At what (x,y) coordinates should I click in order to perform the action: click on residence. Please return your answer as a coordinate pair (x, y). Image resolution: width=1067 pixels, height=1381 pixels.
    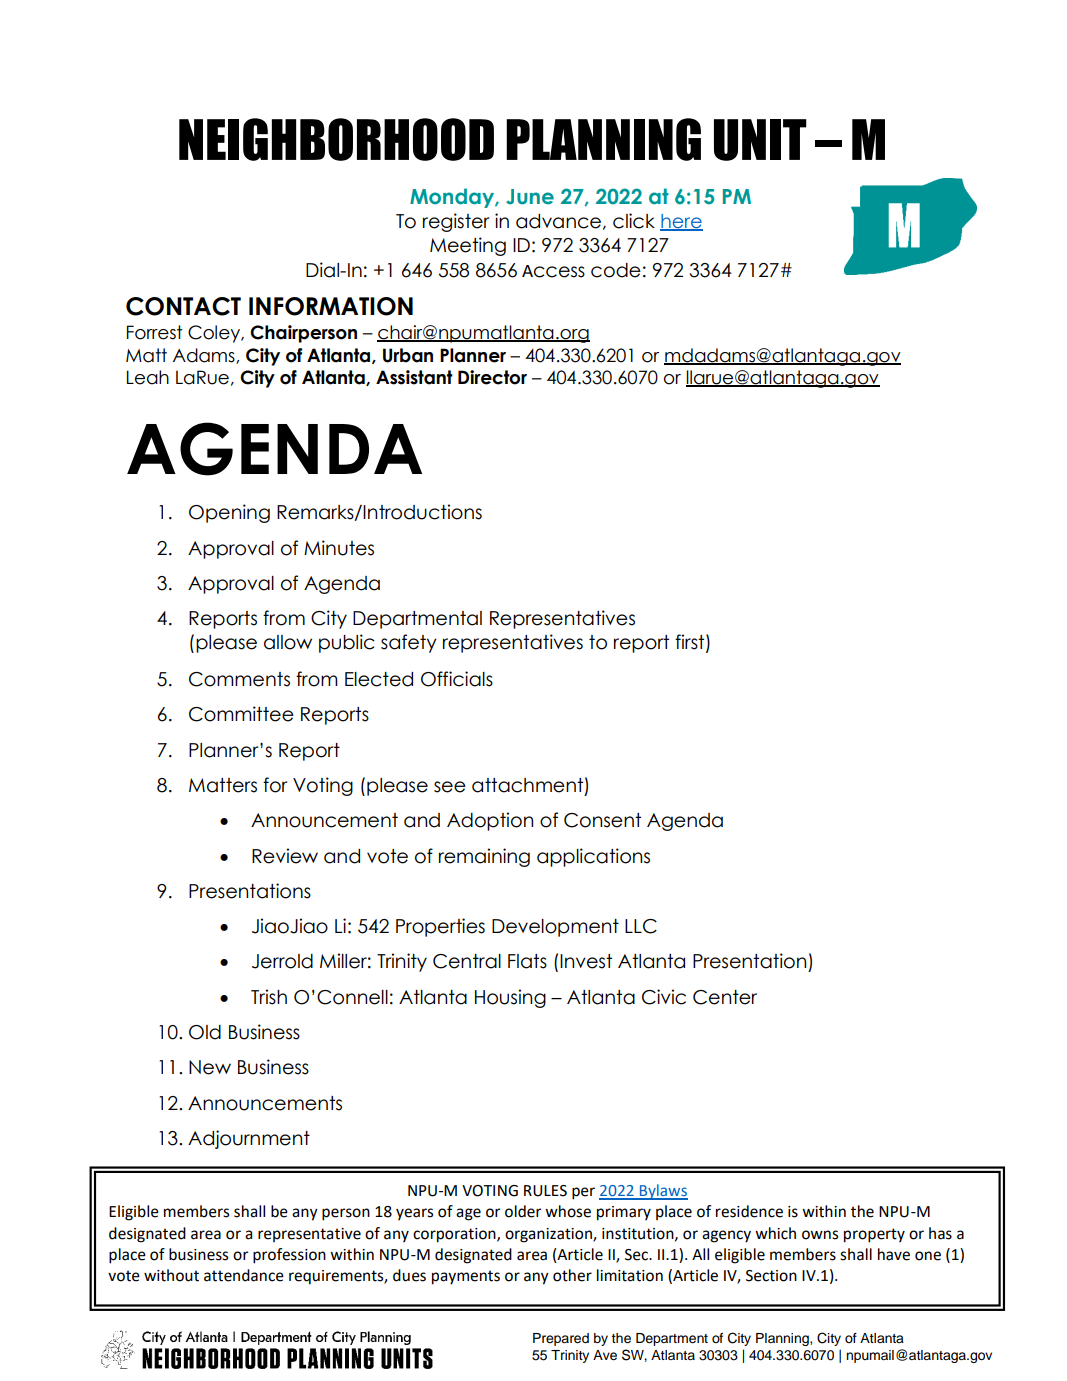
    Looking at the image, I should click on (749, 1211).
